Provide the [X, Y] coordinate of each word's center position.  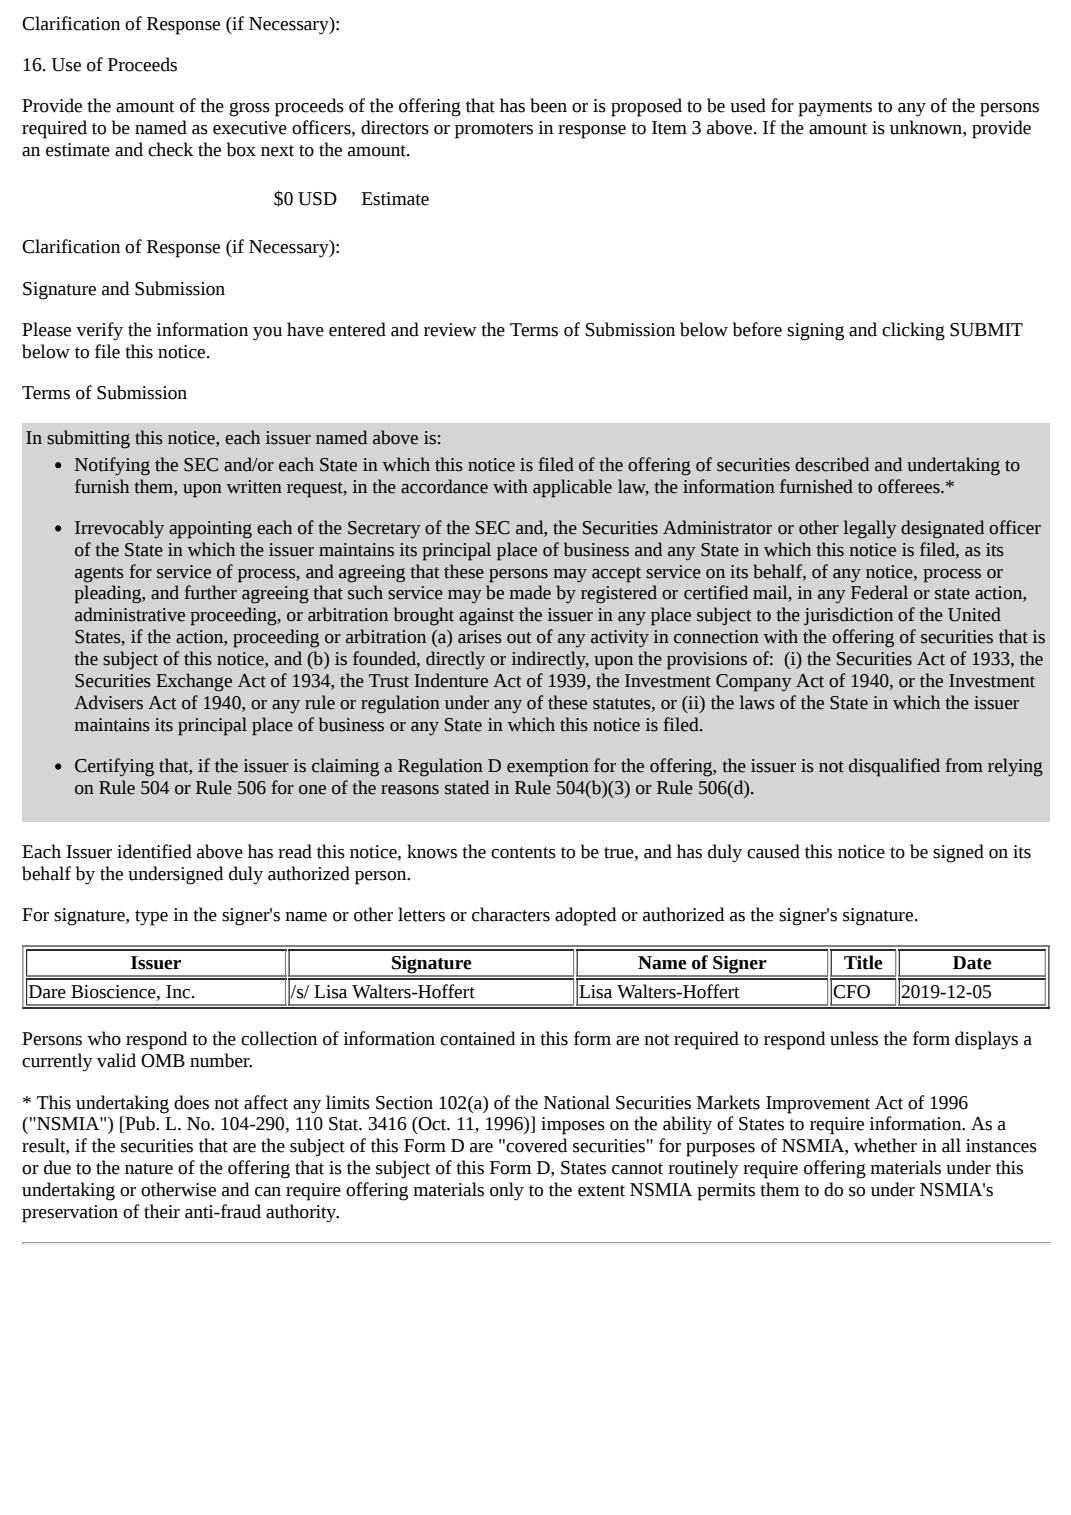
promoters [494, 131]
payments [835, 109]
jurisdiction [848, 616]
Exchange [194, 682]
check [170, 149]
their [162, 1211]
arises [480, 637]
